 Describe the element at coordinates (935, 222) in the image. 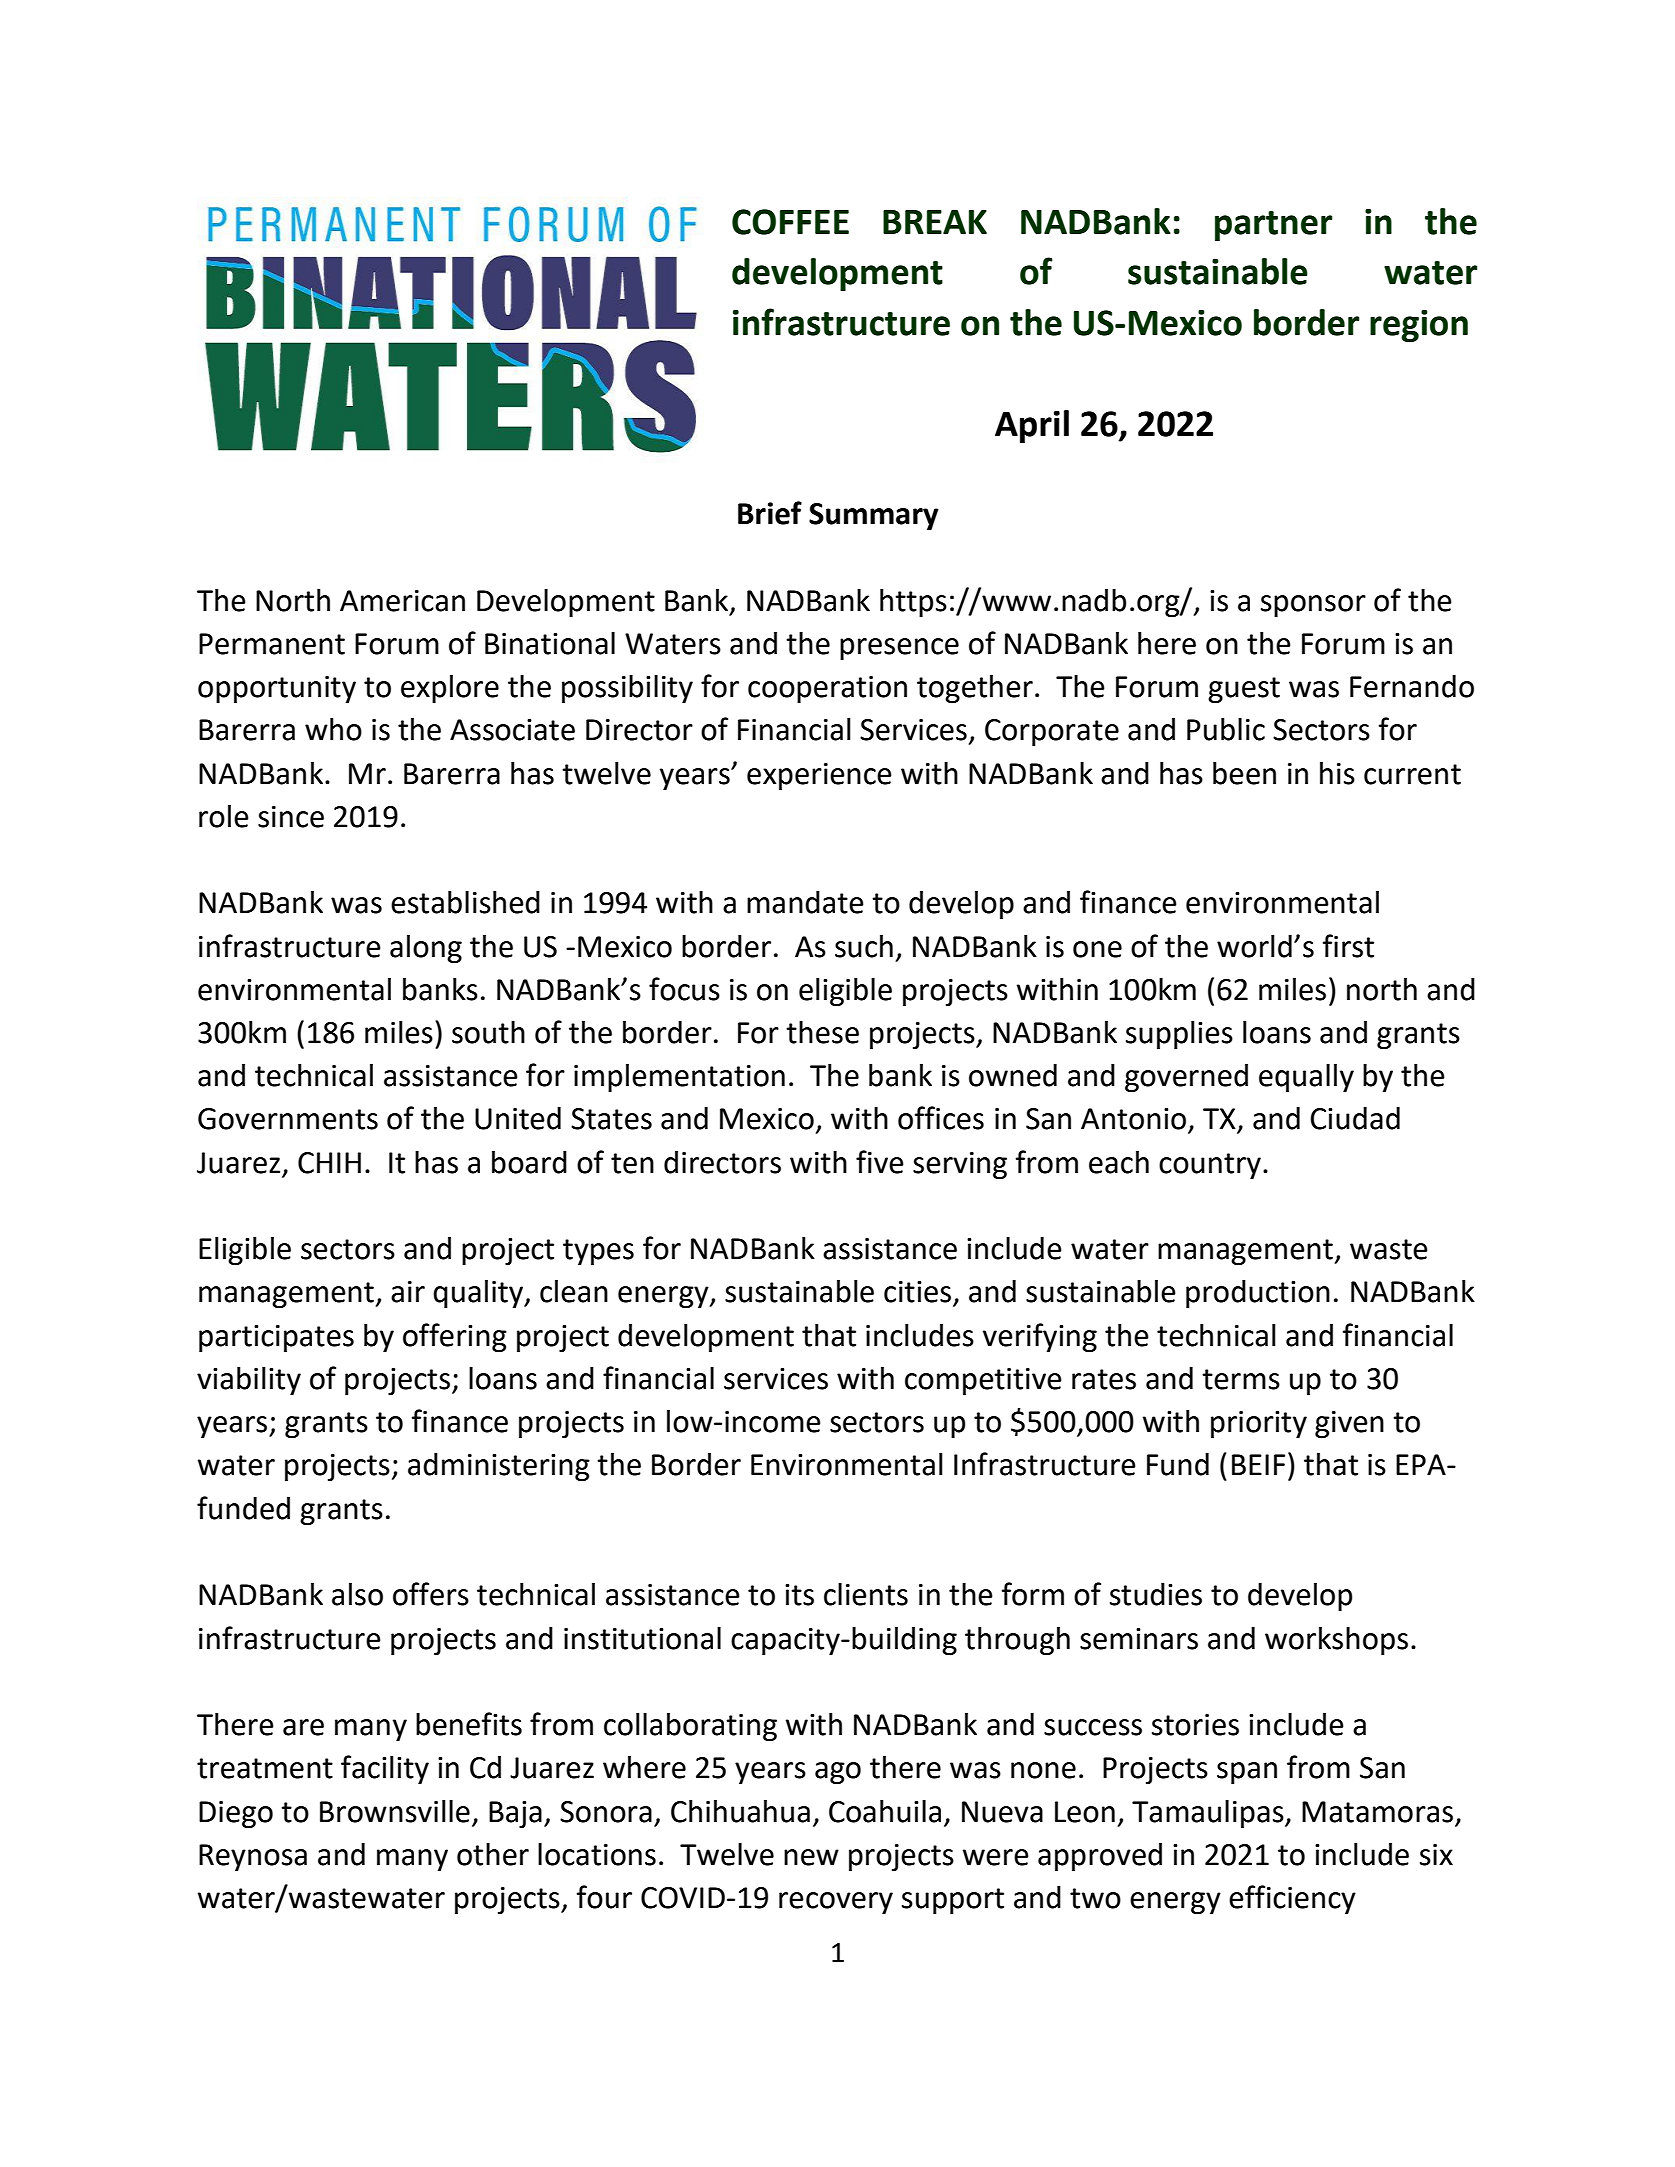

I see `BREAK` at that location.
